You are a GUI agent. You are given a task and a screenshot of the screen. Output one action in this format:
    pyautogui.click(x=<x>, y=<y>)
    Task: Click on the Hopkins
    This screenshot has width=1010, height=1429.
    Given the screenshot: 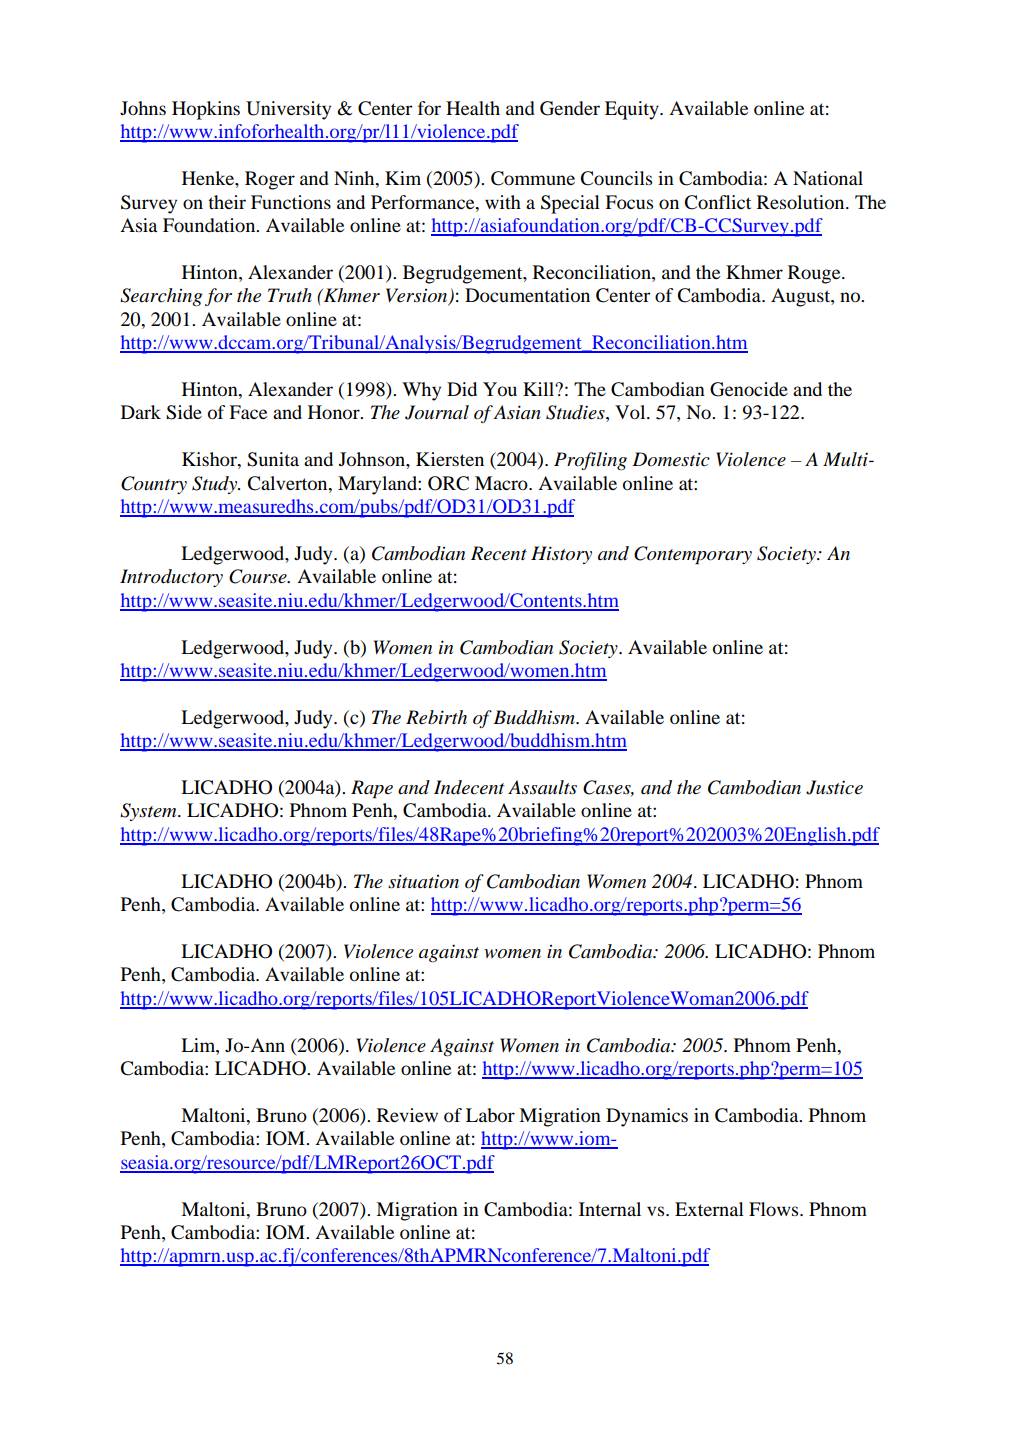 What is the action you would take?
    pyautogui.click(x=206, y=110)
